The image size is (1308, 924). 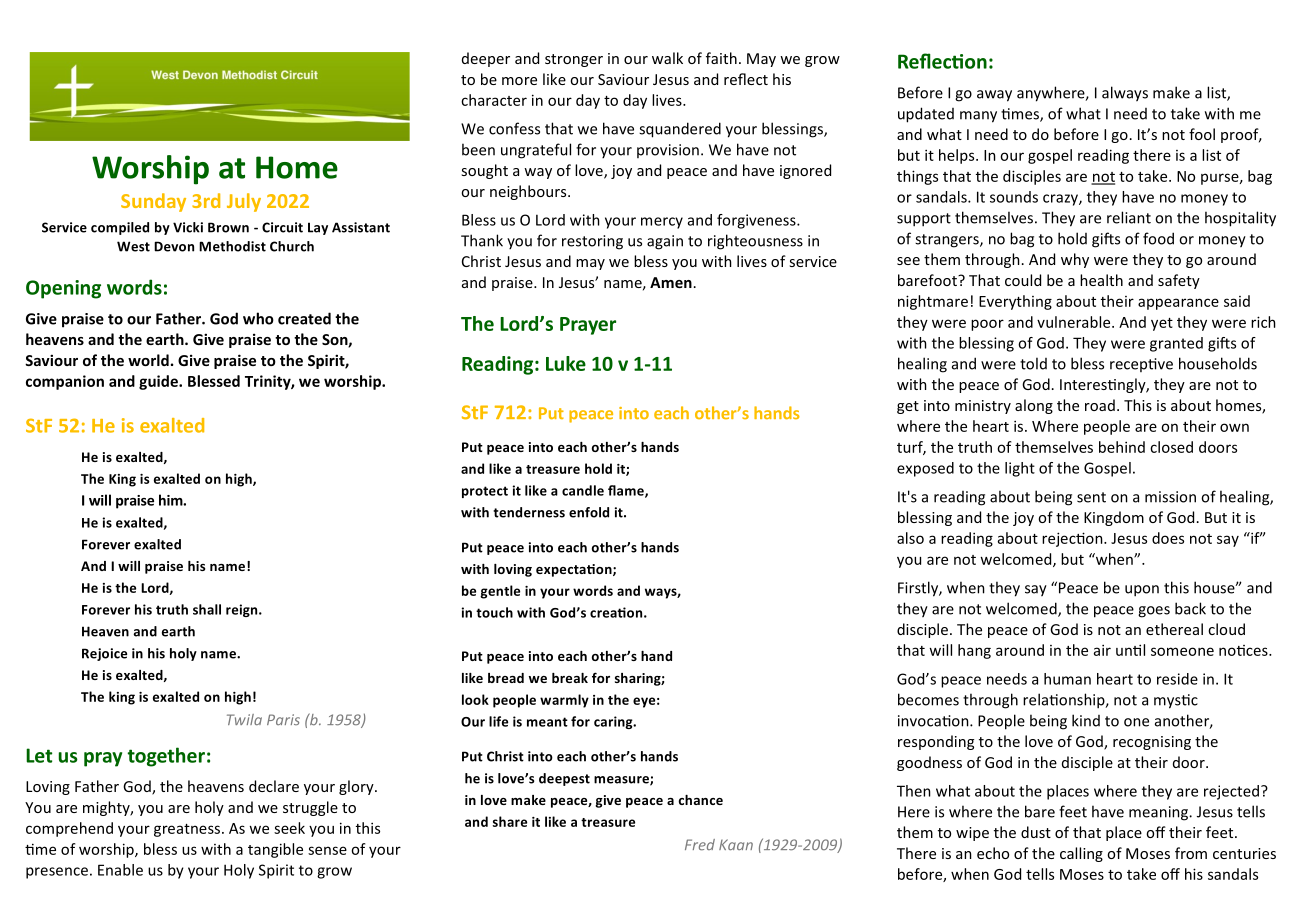 I want to click on deeper, so click(x=486, y=59).
